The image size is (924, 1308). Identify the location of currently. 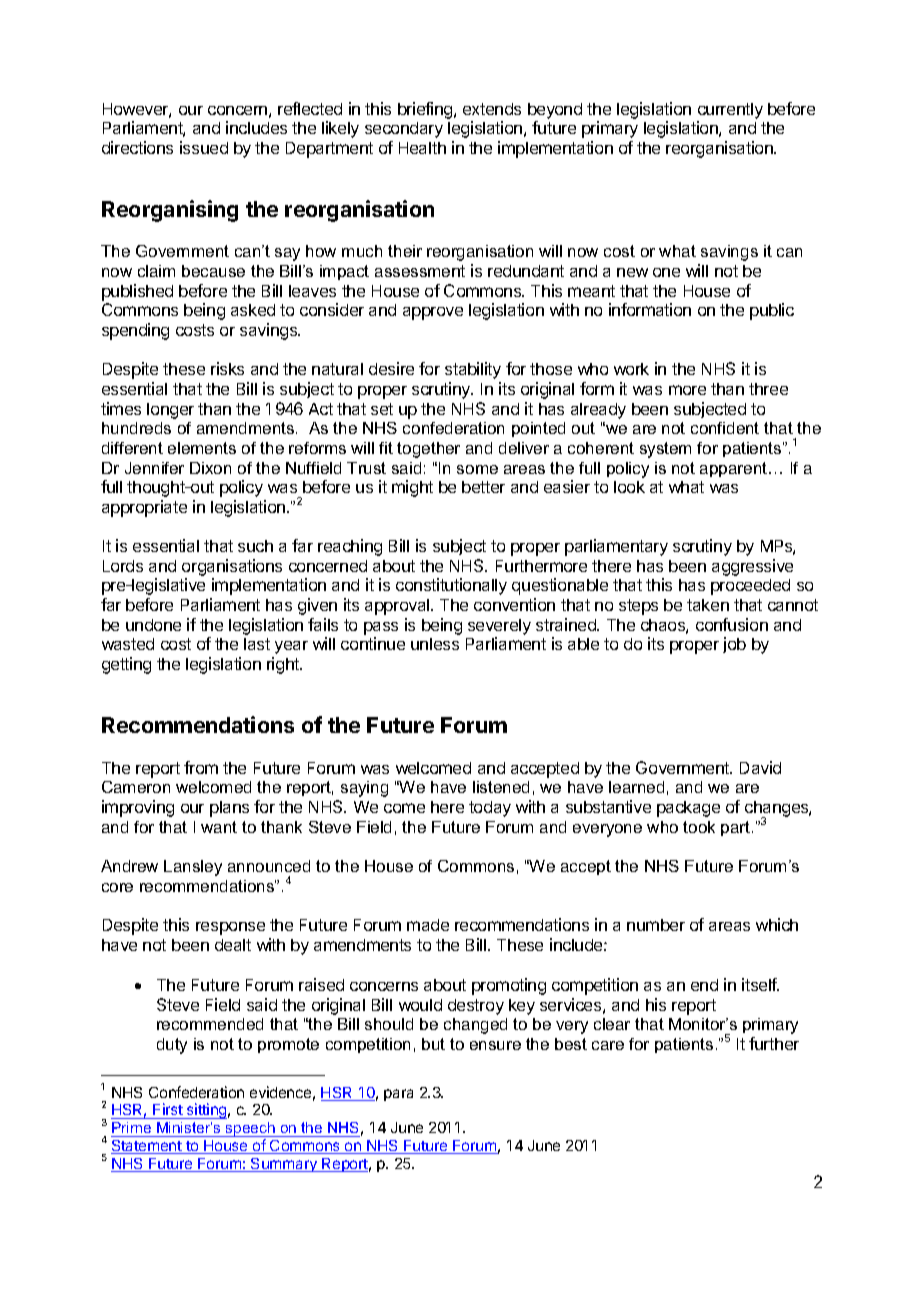
(730, 111).
